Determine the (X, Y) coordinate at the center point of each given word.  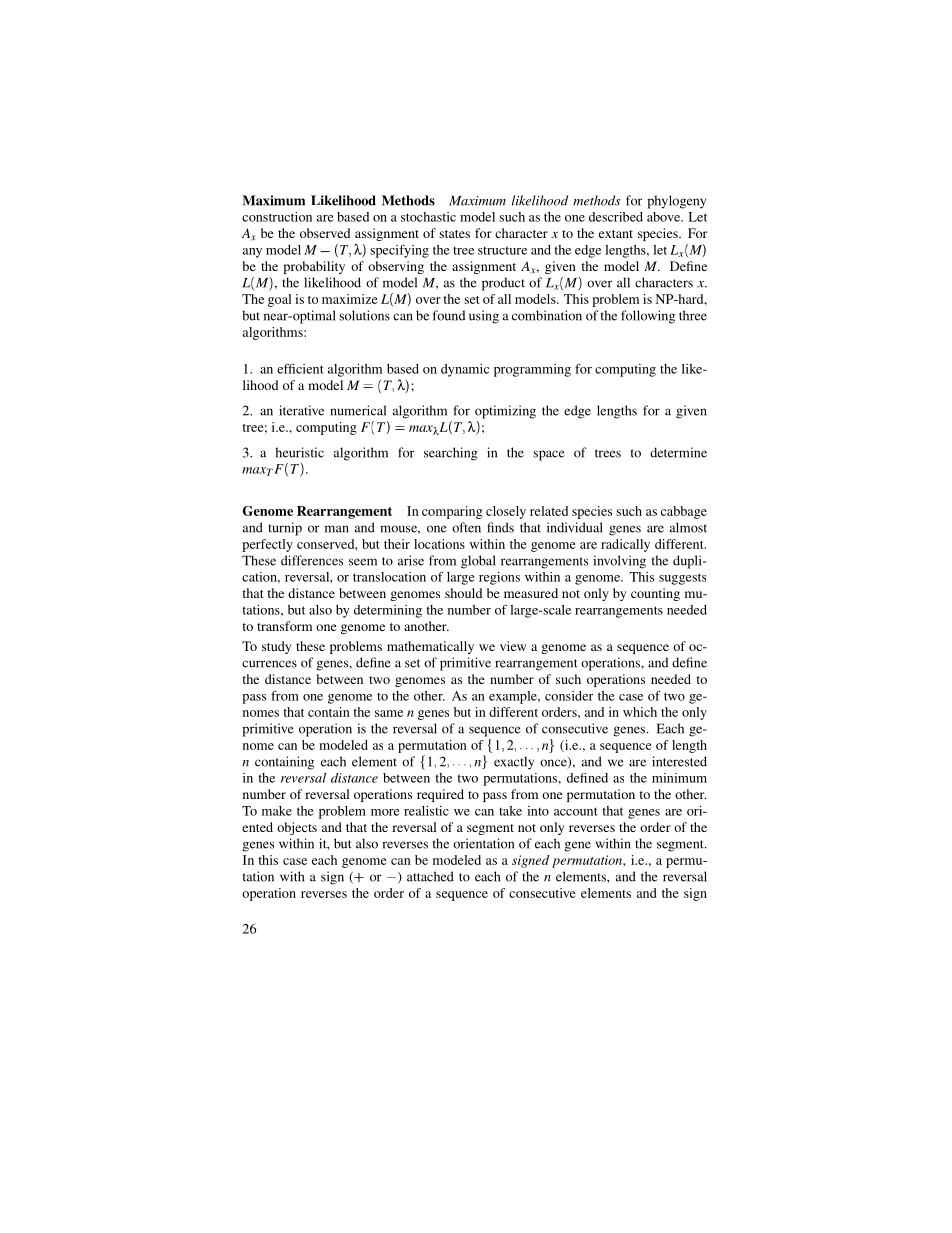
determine (678, 452)
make (277, 811)
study (276, 647)
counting (655, 594)
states (454, 234)
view (513, 646)
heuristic (299, 452)
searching (451, 454)
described (616, 217)
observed (325, 233)
